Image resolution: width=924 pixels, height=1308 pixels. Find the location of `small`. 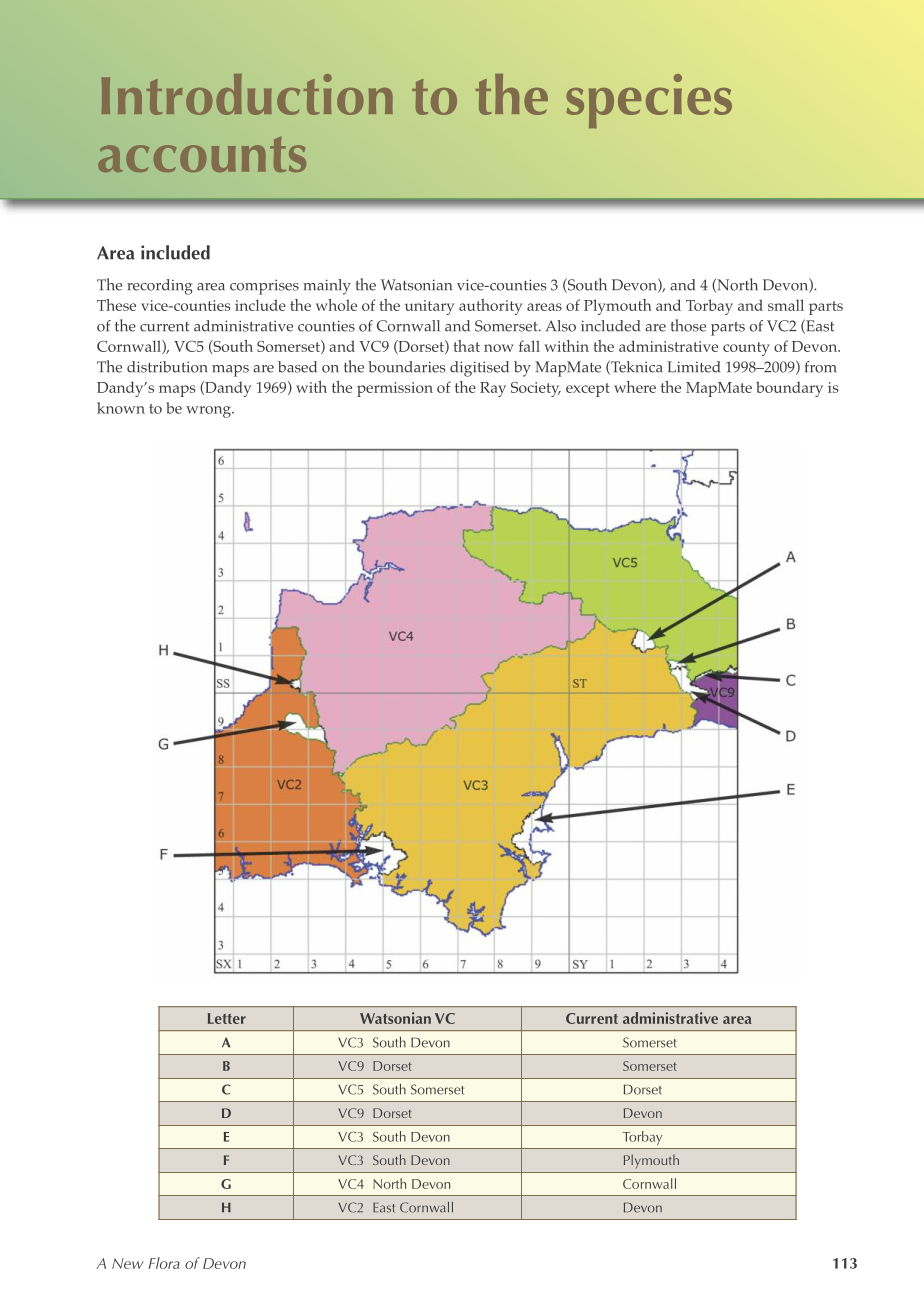

small is located at coordinates (786, 305).
